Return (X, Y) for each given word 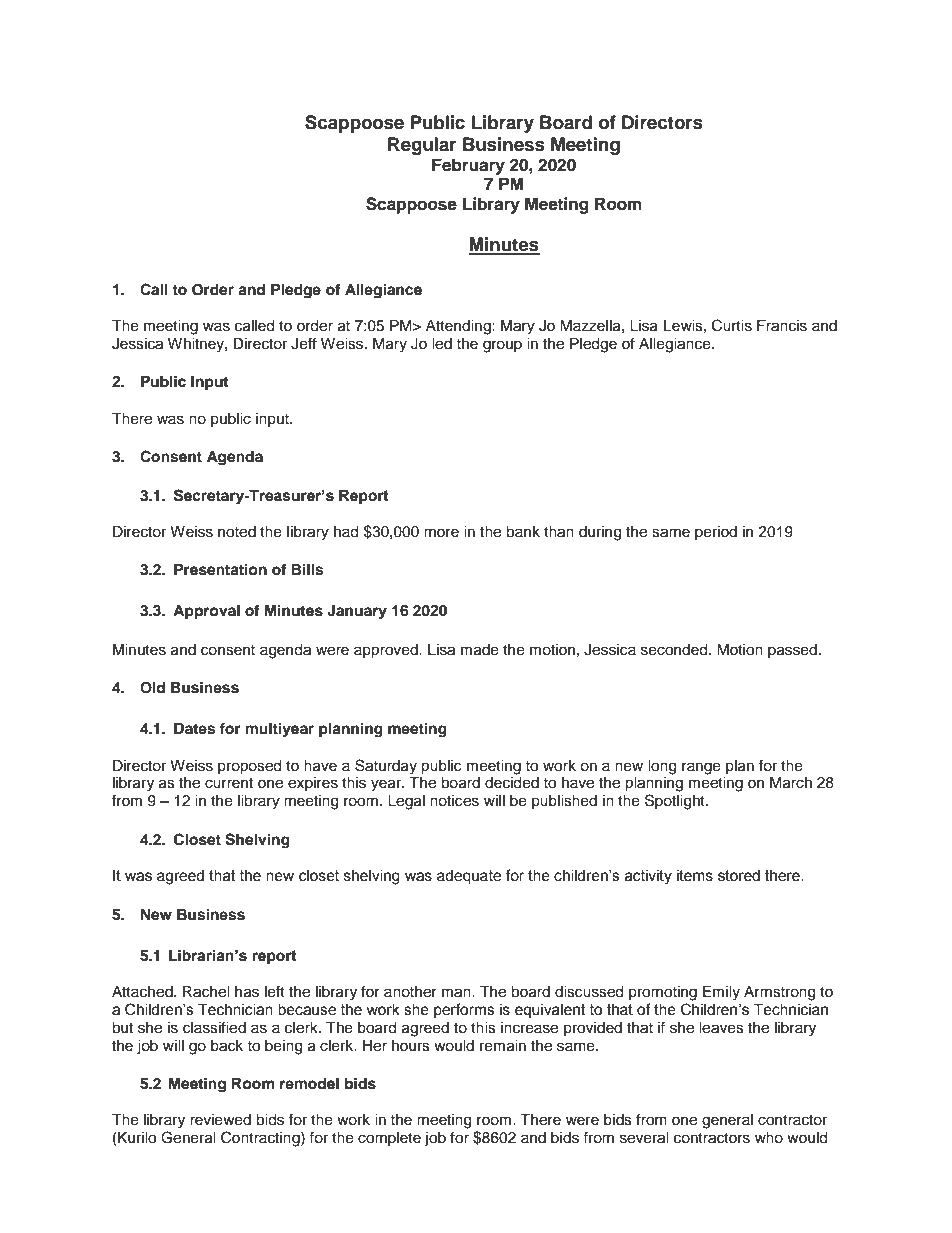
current (229, 783)
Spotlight (676, 802)
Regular (422, 146)
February (468, 166)
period (716, 533)
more (441, 533)
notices (454, 801)
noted (237, 532)
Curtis (732, 325)
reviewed (220, 1120)
